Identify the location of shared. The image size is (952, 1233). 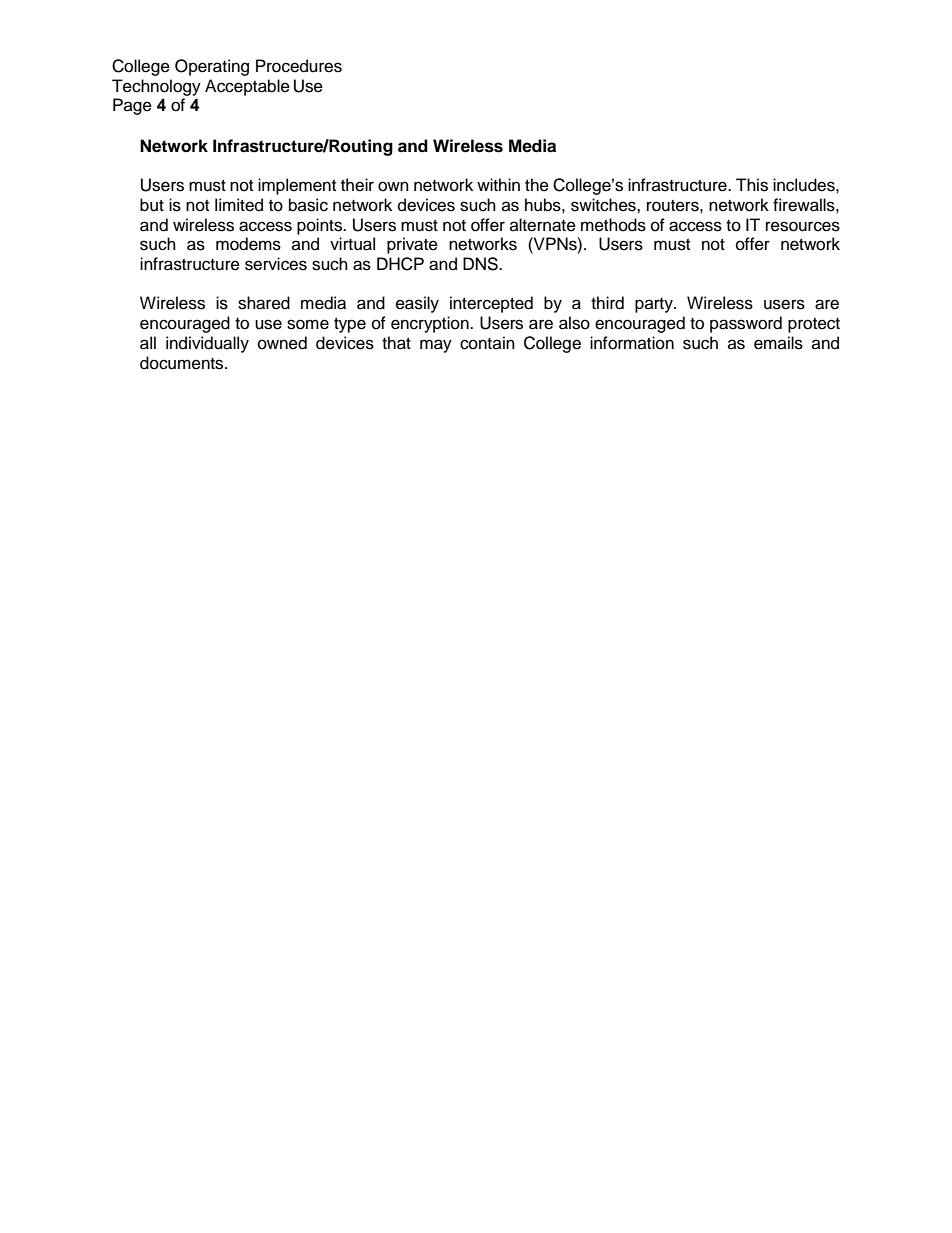
(264, 303).
